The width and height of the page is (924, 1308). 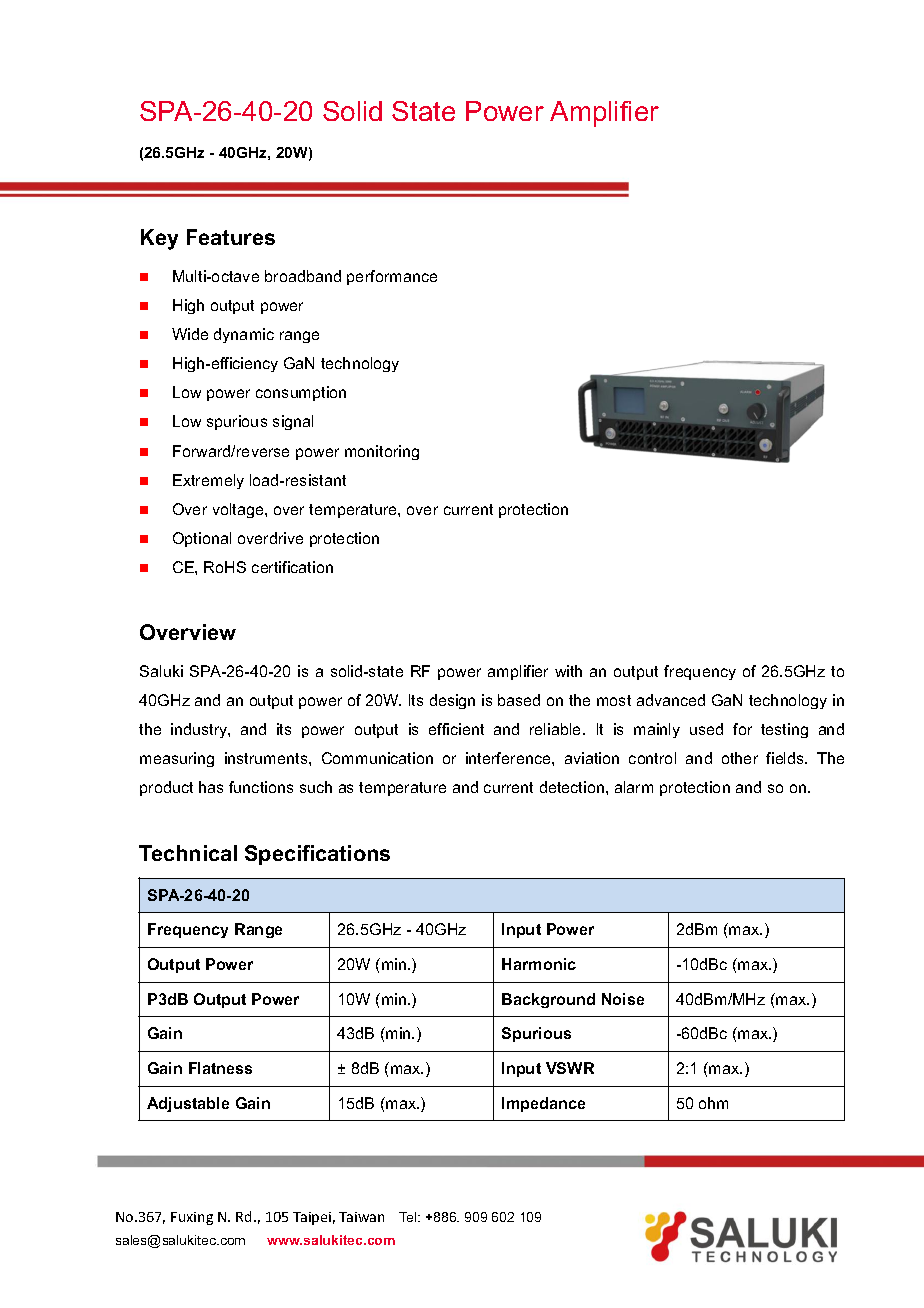 I want to click on Noise, so click(x=623, y=999).
